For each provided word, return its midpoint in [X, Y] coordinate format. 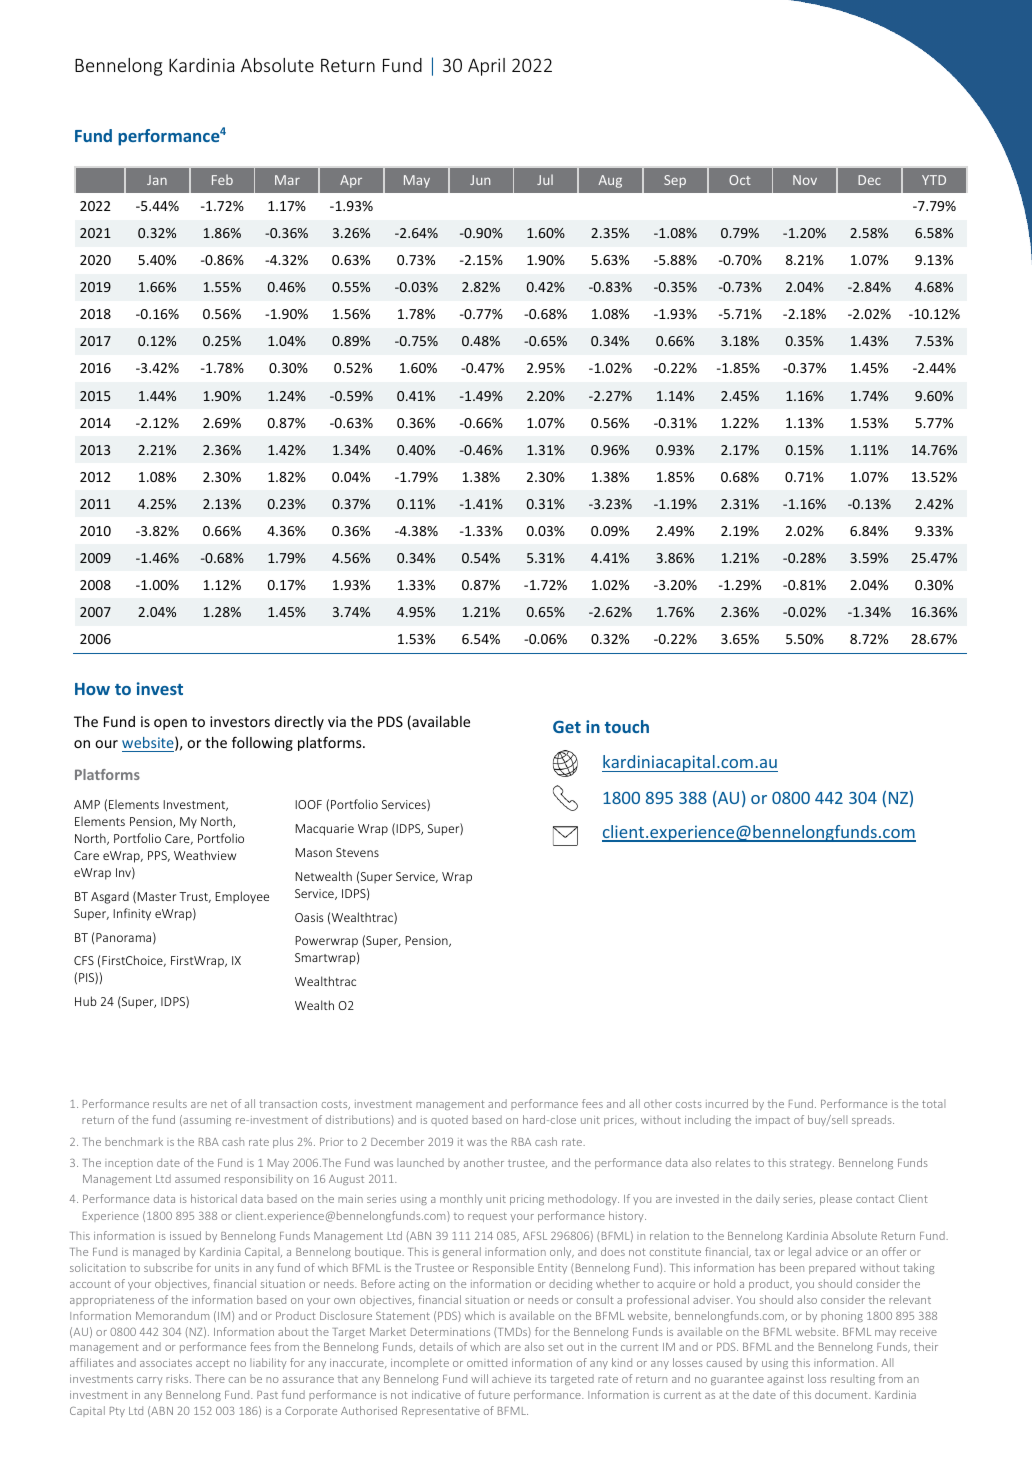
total [933, 1103]
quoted [449, 1120]
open [170, 724]
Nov [805, 180]
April [486, 67]
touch [627, 726]
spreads [873, 1120]
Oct [740, 180]
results [170, 1103]
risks [178, 1378]
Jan [157, 180]
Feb [222, 179]
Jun [480, 180]
